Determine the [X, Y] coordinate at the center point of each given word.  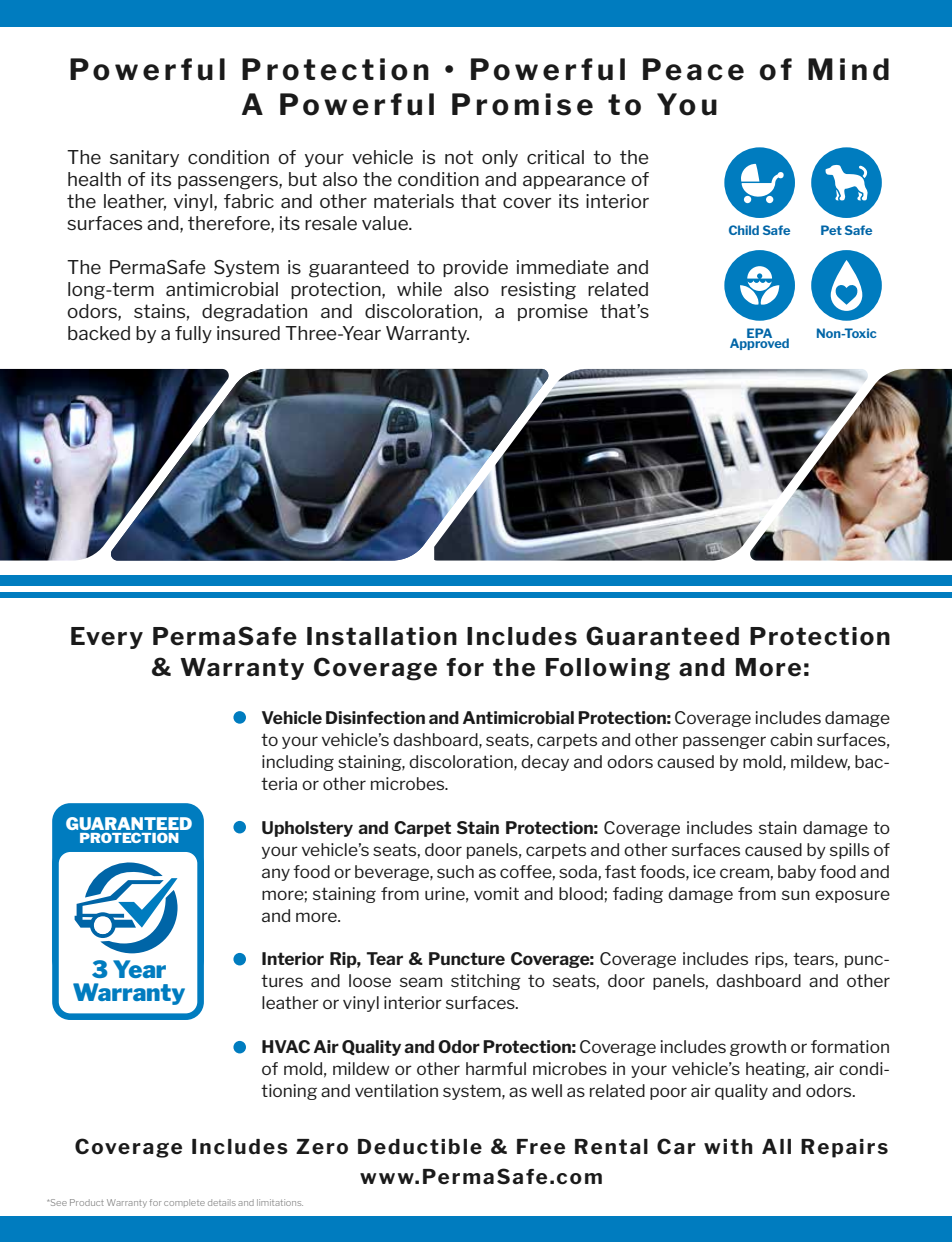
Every [107, 638]
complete [184, 1203]
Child [744, 230]
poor [668, 1093]
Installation [382, 636]
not [459, 157]
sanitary [144, 158]
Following [608, 669]
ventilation [396, 1090]
